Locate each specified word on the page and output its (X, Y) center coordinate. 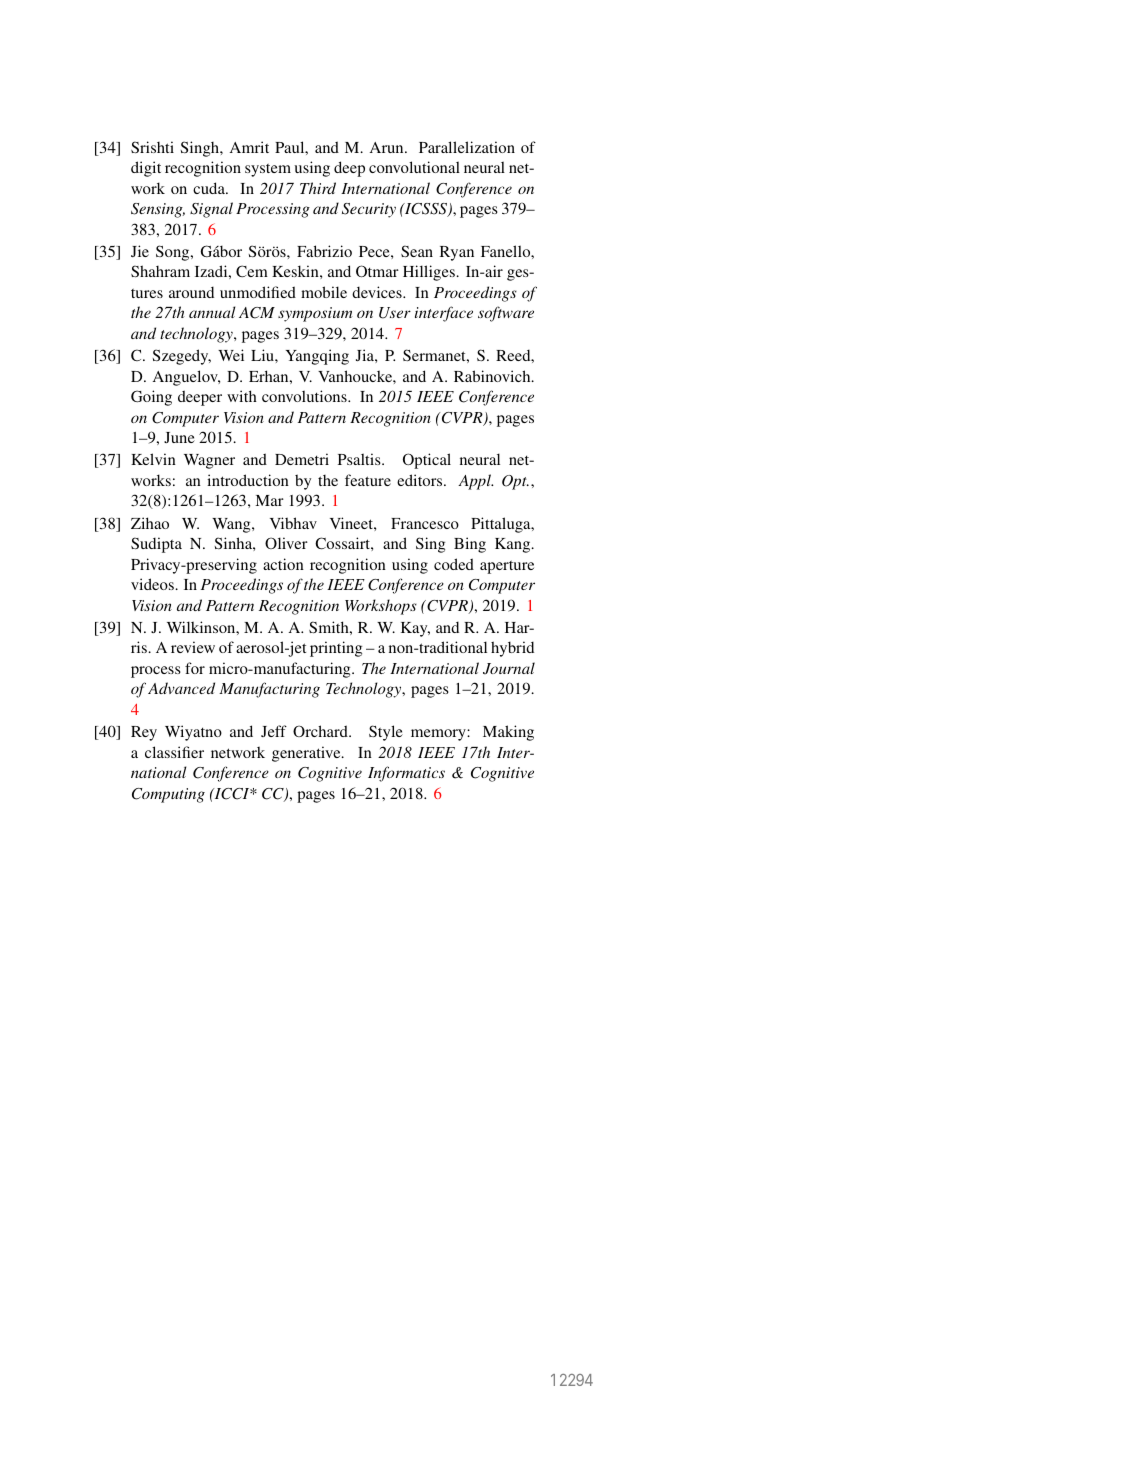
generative (307, 754)
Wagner (209, 461)
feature (368, 480)
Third (318, 188)
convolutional (414, 167)
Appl (475, 482)
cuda (210, 188)
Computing (168, 795)
